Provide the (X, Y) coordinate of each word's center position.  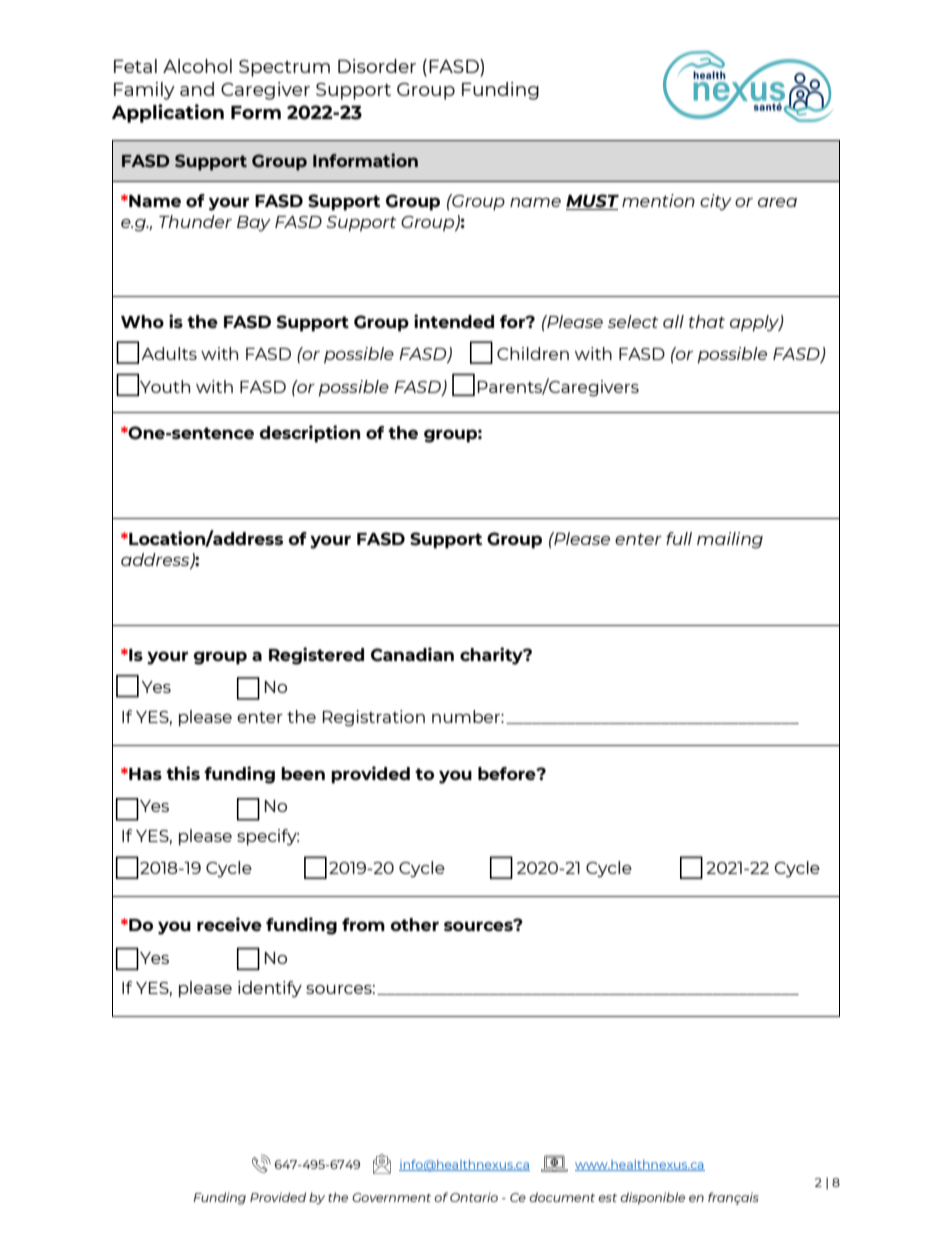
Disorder (377, 66)
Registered (316, 656)
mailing (730, 540)
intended (454, 321)
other (414, 924)
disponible (652, 1198)
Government (391, 1197)
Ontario (474, 1197)
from (363, 924)
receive (229, 924)
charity (492, 656)
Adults (169, 353)
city (716, 202)
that (707, 321)
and (197, 89)
